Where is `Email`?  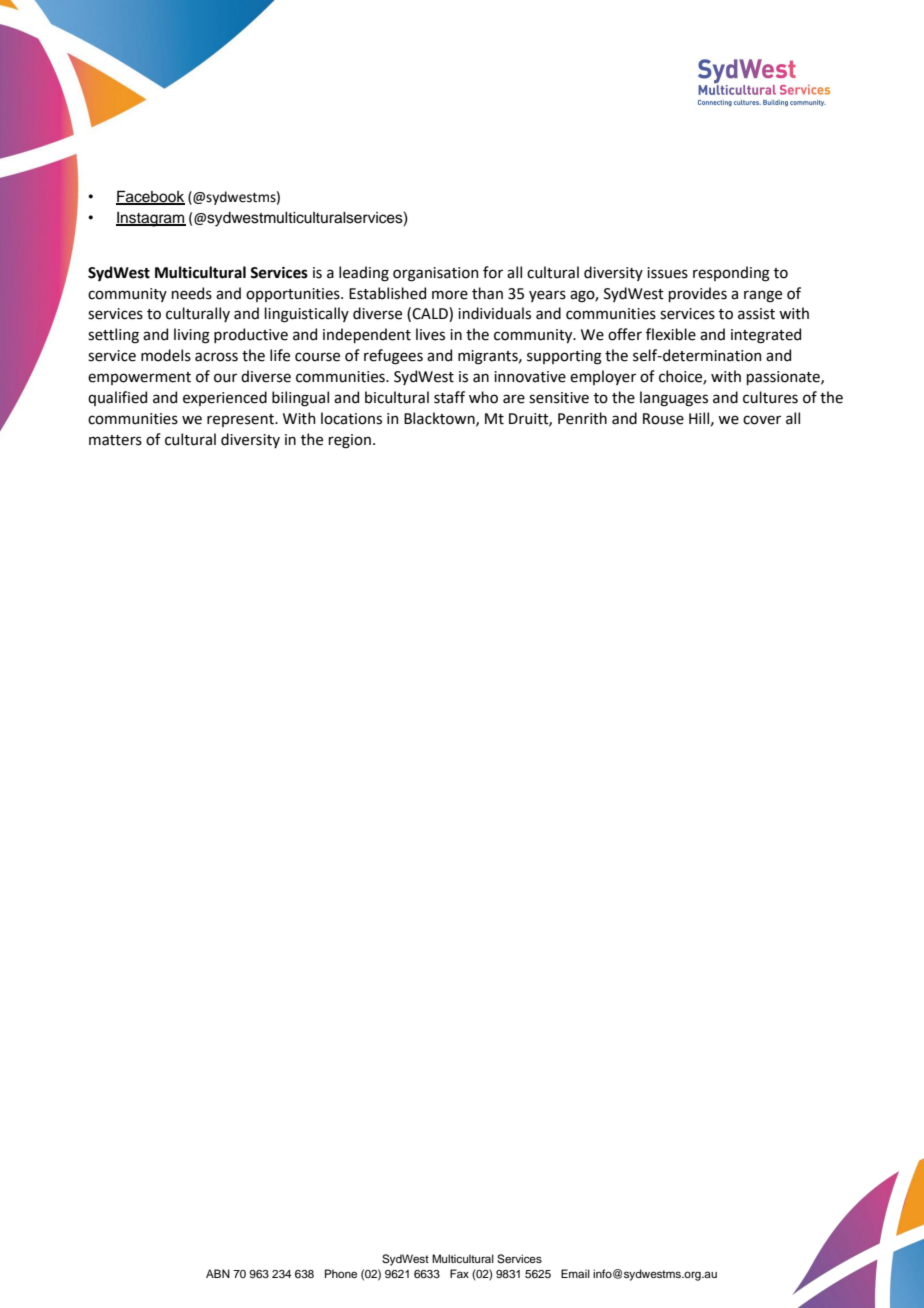 Email is located at coordinates (575, 1273).
